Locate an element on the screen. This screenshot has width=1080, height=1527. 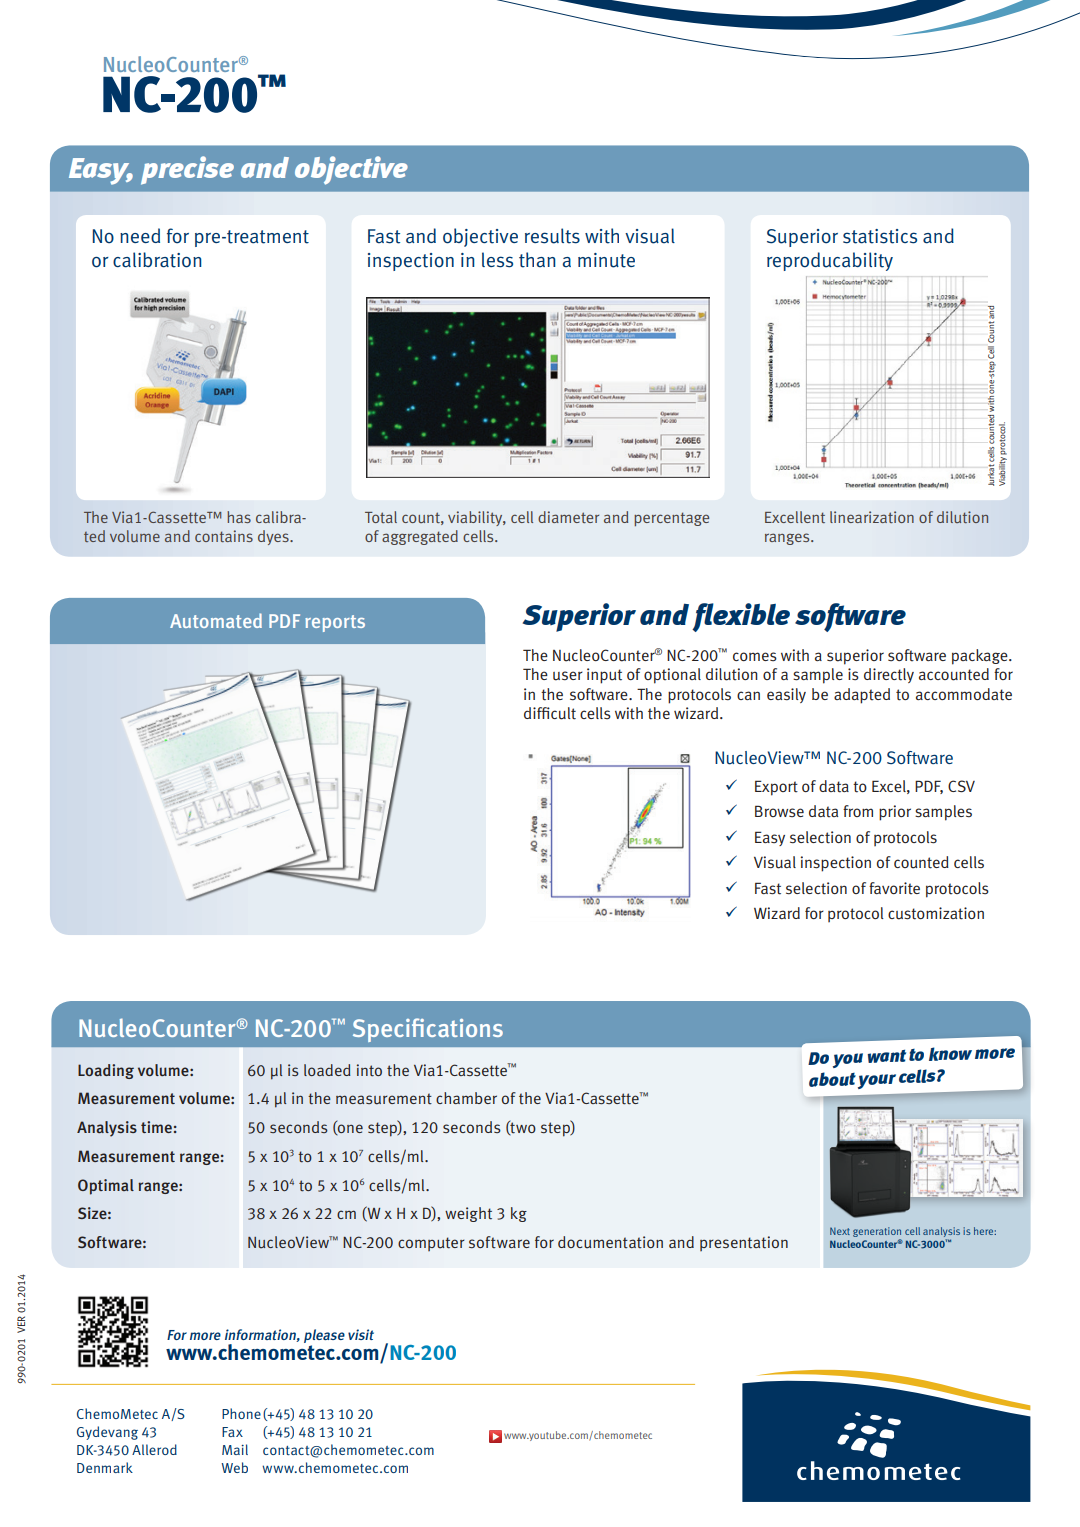
results is located at coordinates (552, 236).
